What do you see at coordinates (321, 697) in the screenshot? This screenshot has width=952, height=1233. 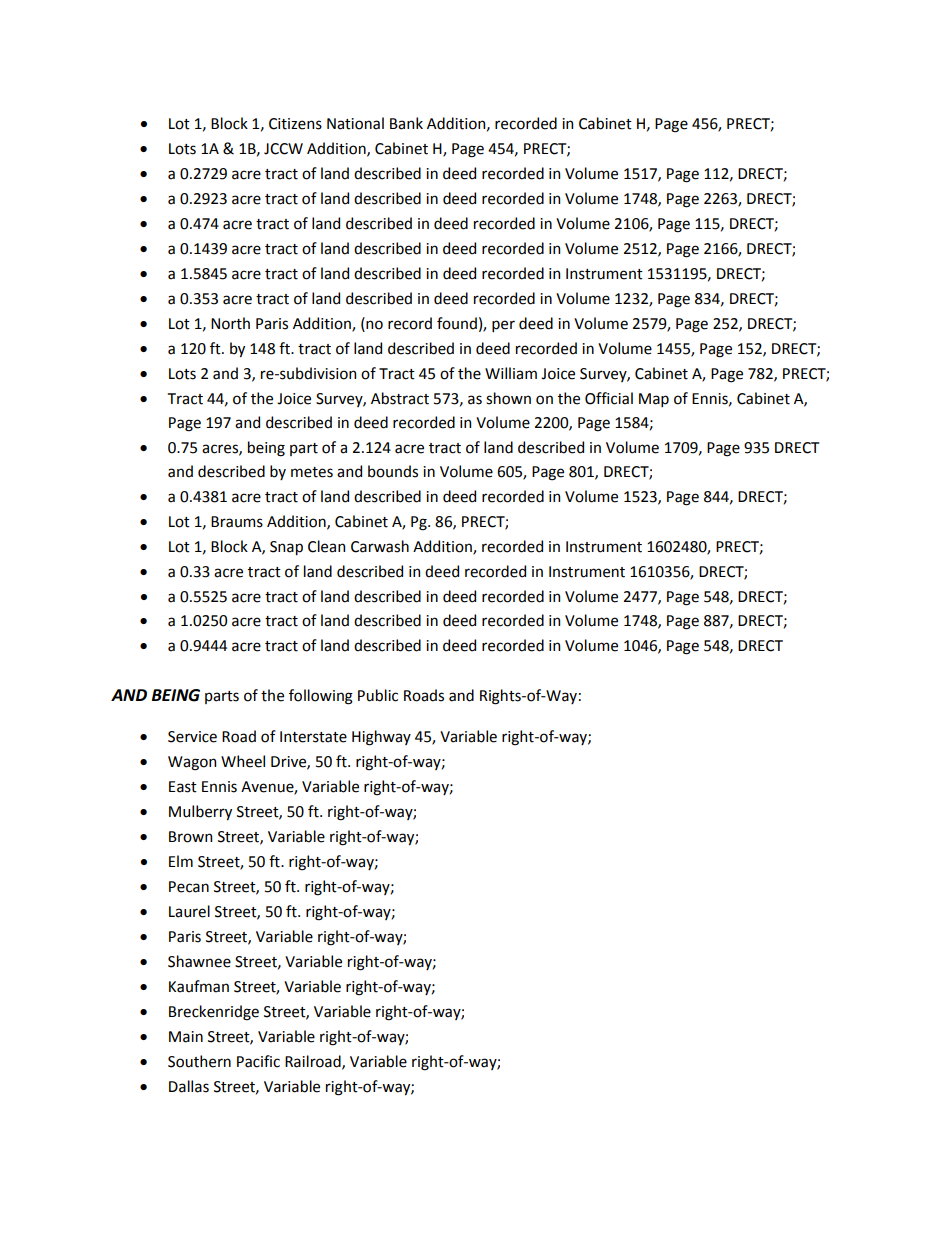 I see `following` at bounding box center [321, 697].
